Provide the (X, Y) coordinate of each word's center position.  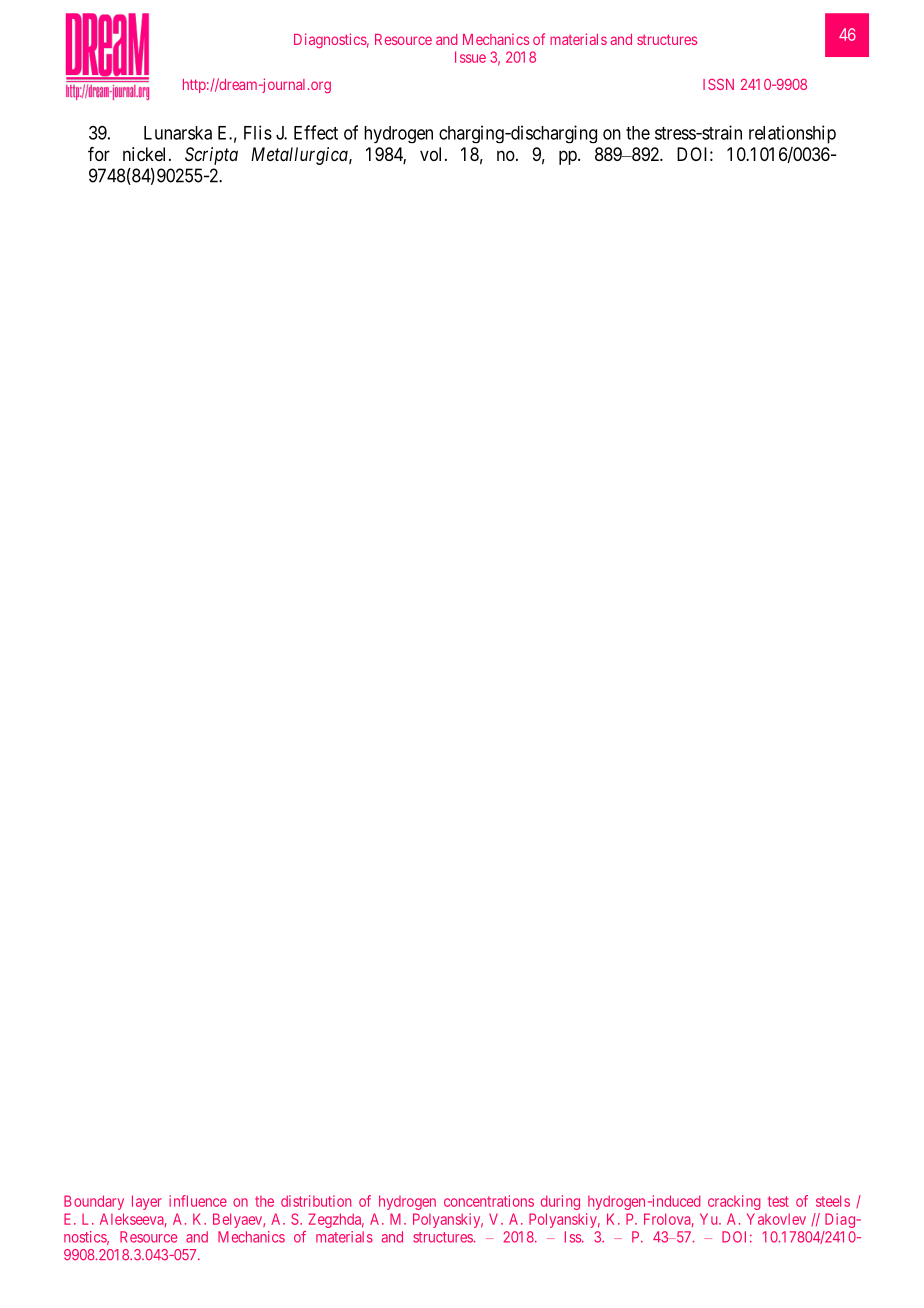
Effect (316, 132)
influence (198, 1201)
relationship (792, 134)
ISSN (718, 84)
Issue (470, 57)
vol (433, 154)
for (99, 154)
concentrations (489, 1201)
